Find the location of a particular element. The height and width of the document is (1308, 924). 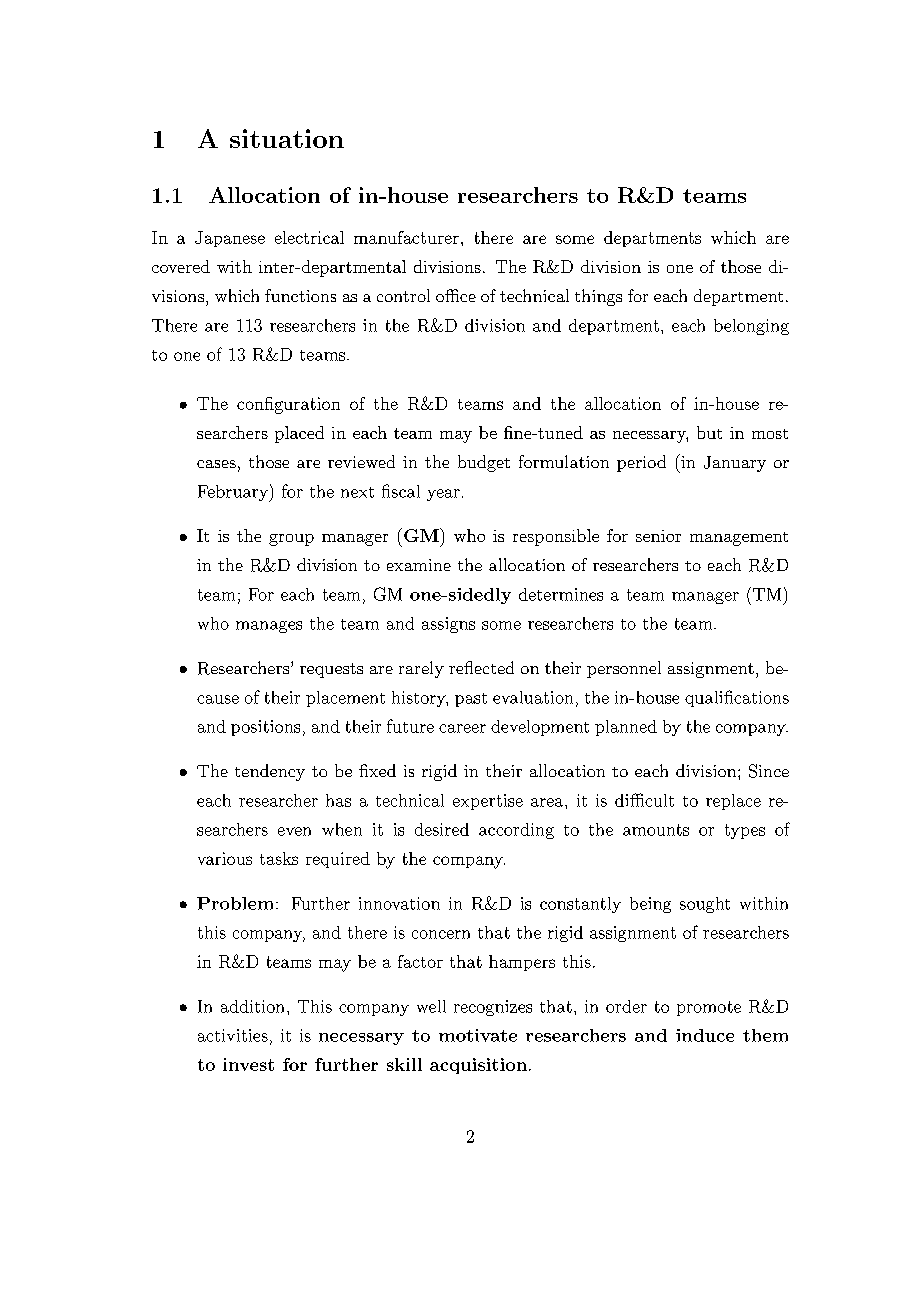

assigns is located at coordinates (448, 625).
